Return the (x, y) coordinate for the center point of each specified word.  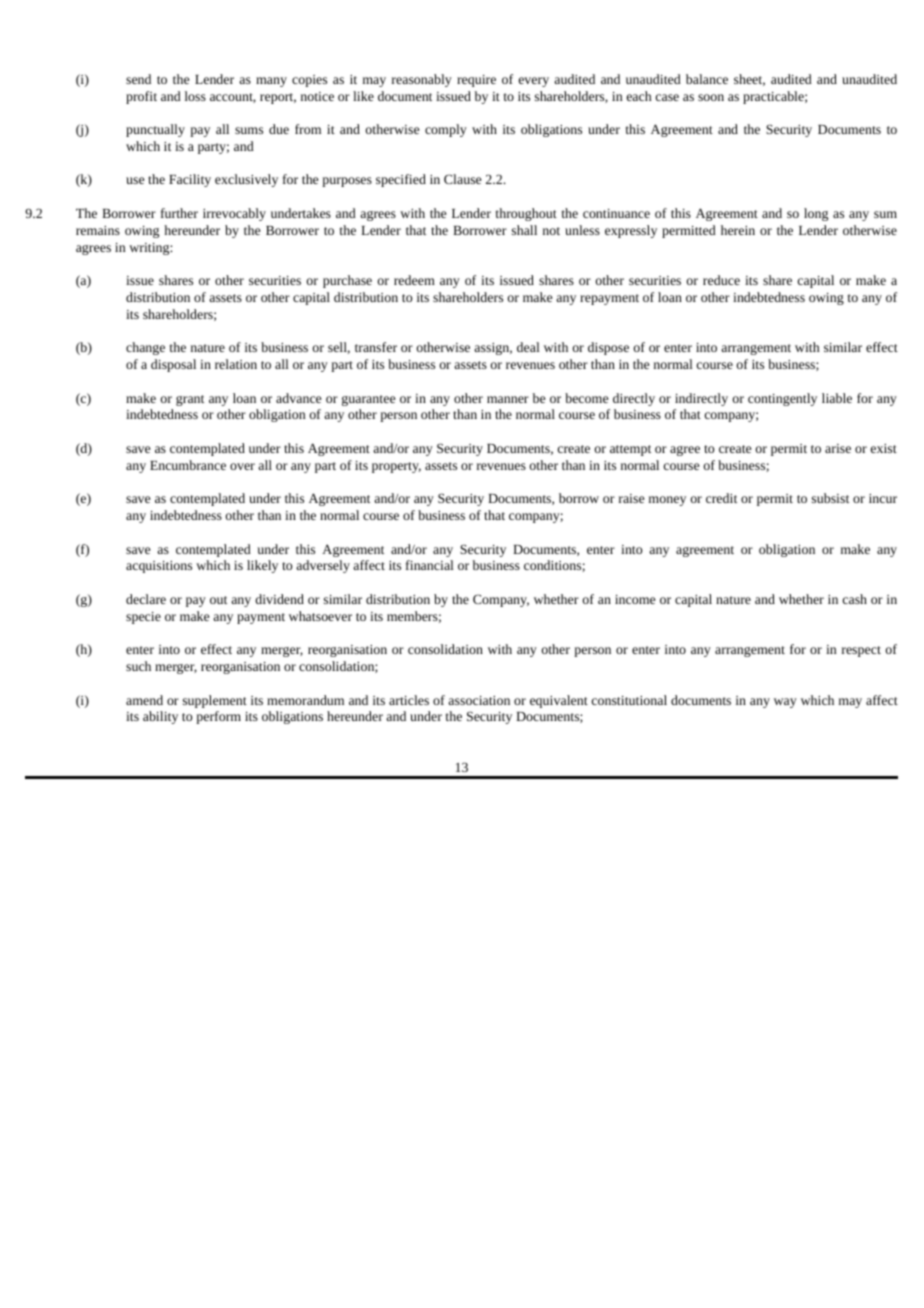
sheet (749, 80)
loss (195, 96)
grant (190, 400)
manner (508, 399)
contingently (782, 399)
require (476, 81)
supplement (215, 701)
